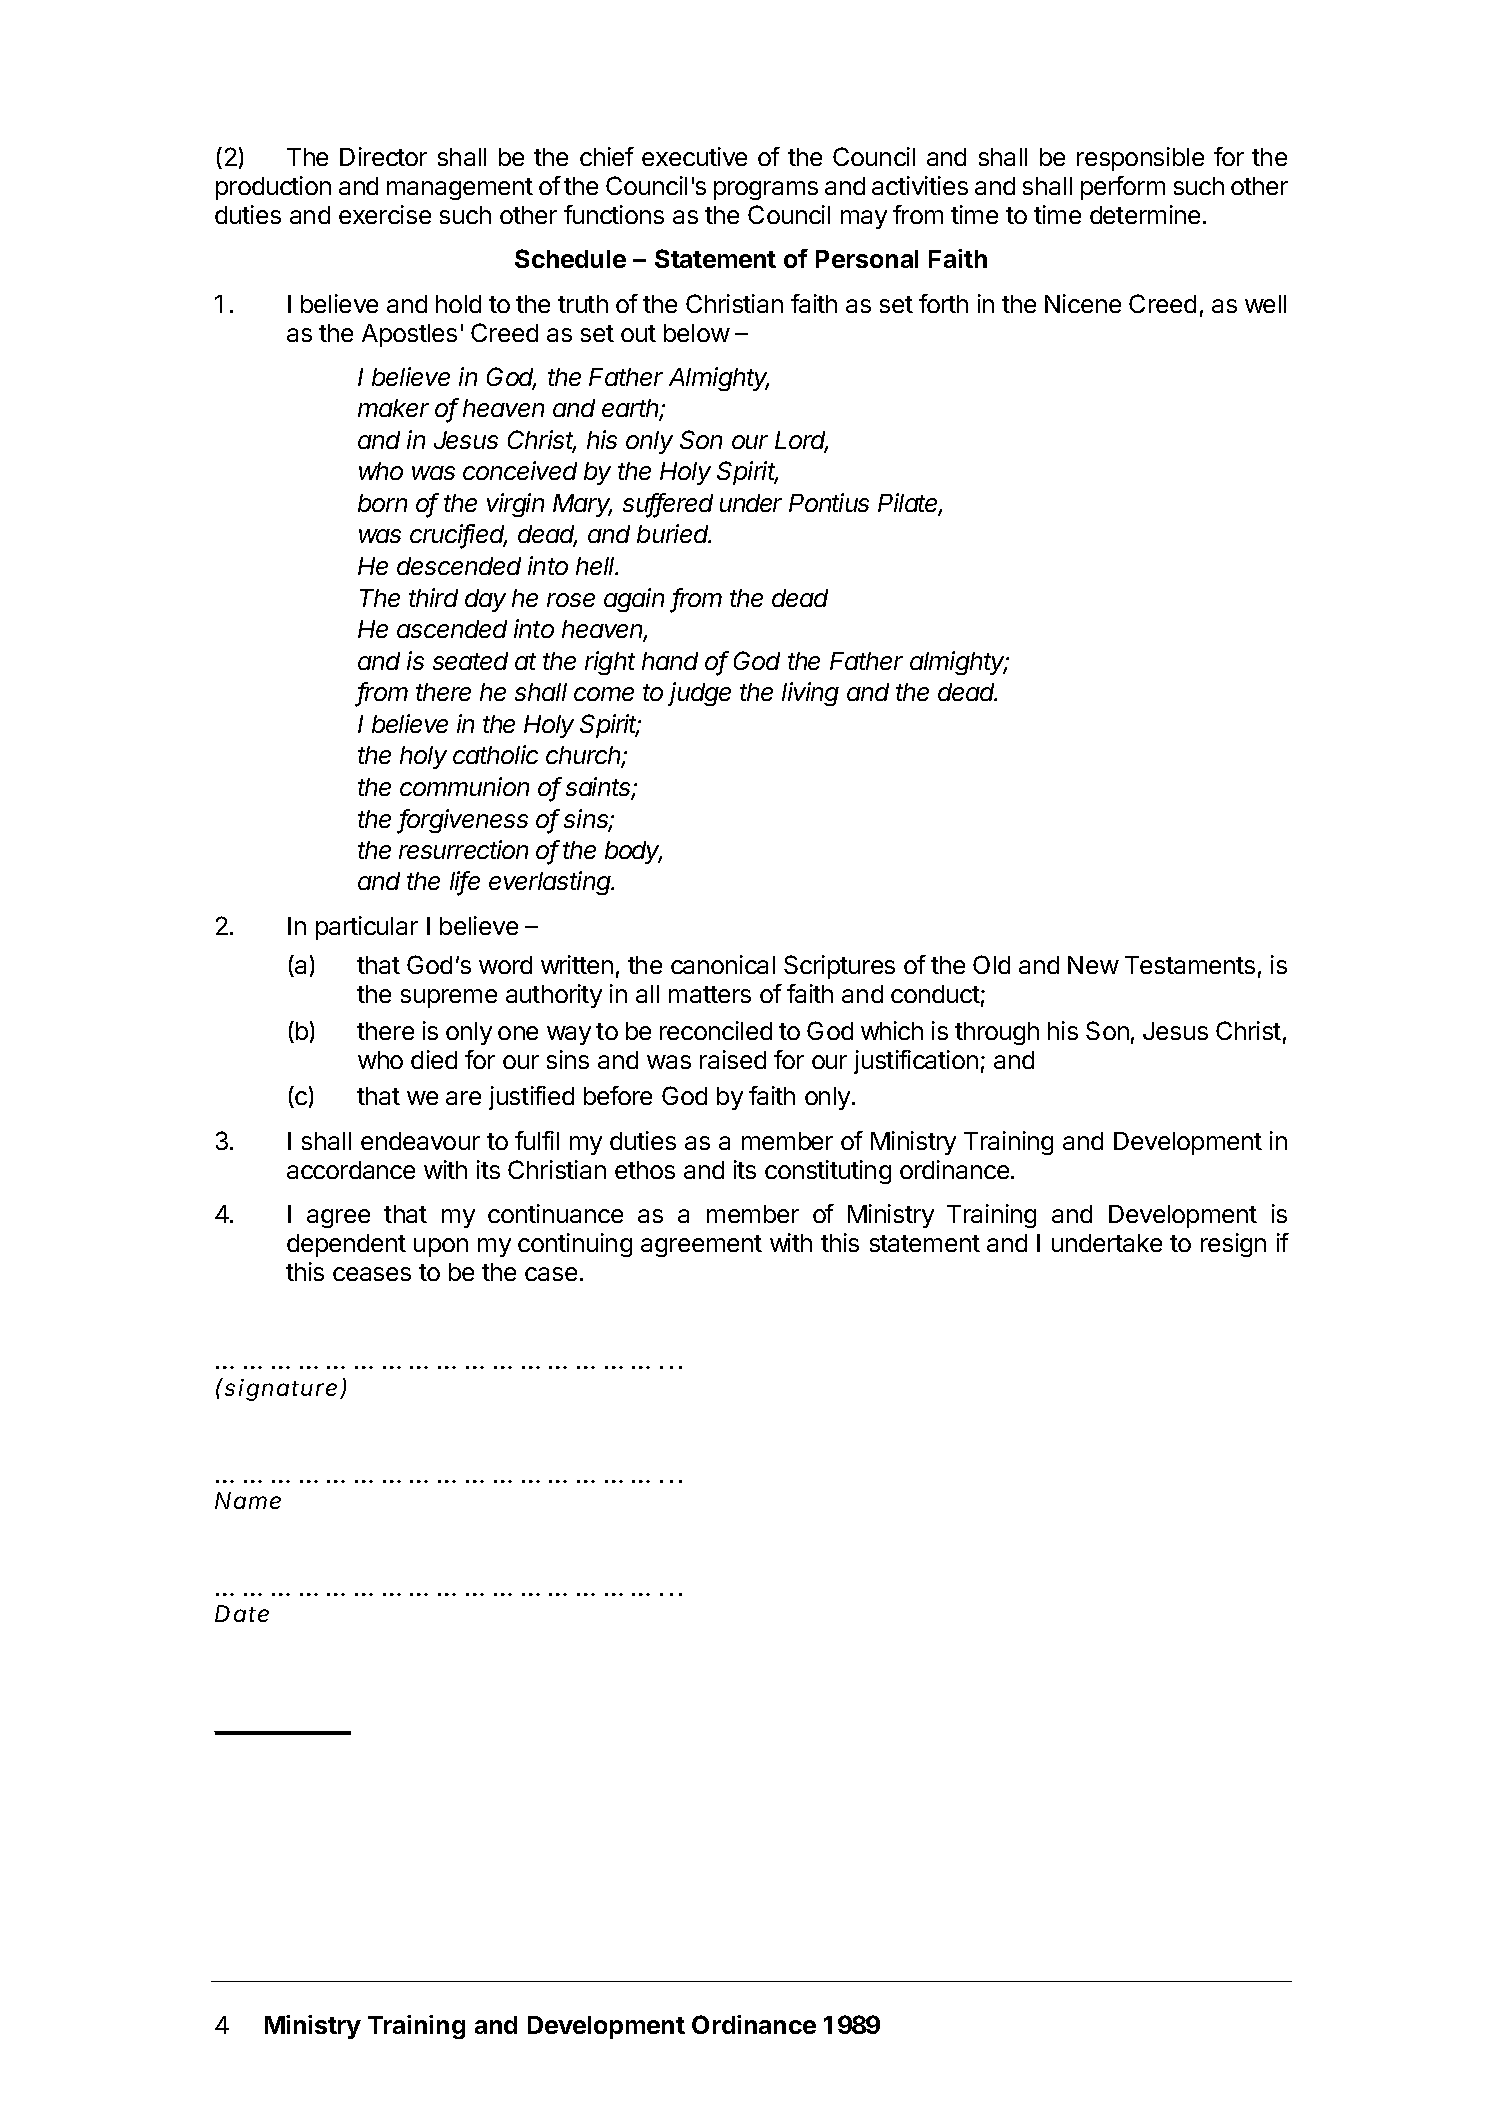 This screenshot has height=2126, width=1503. What do you see at coordinates (1145, 214) in the screenshot?
I see `determine` at bounding box center [1145, 214].
